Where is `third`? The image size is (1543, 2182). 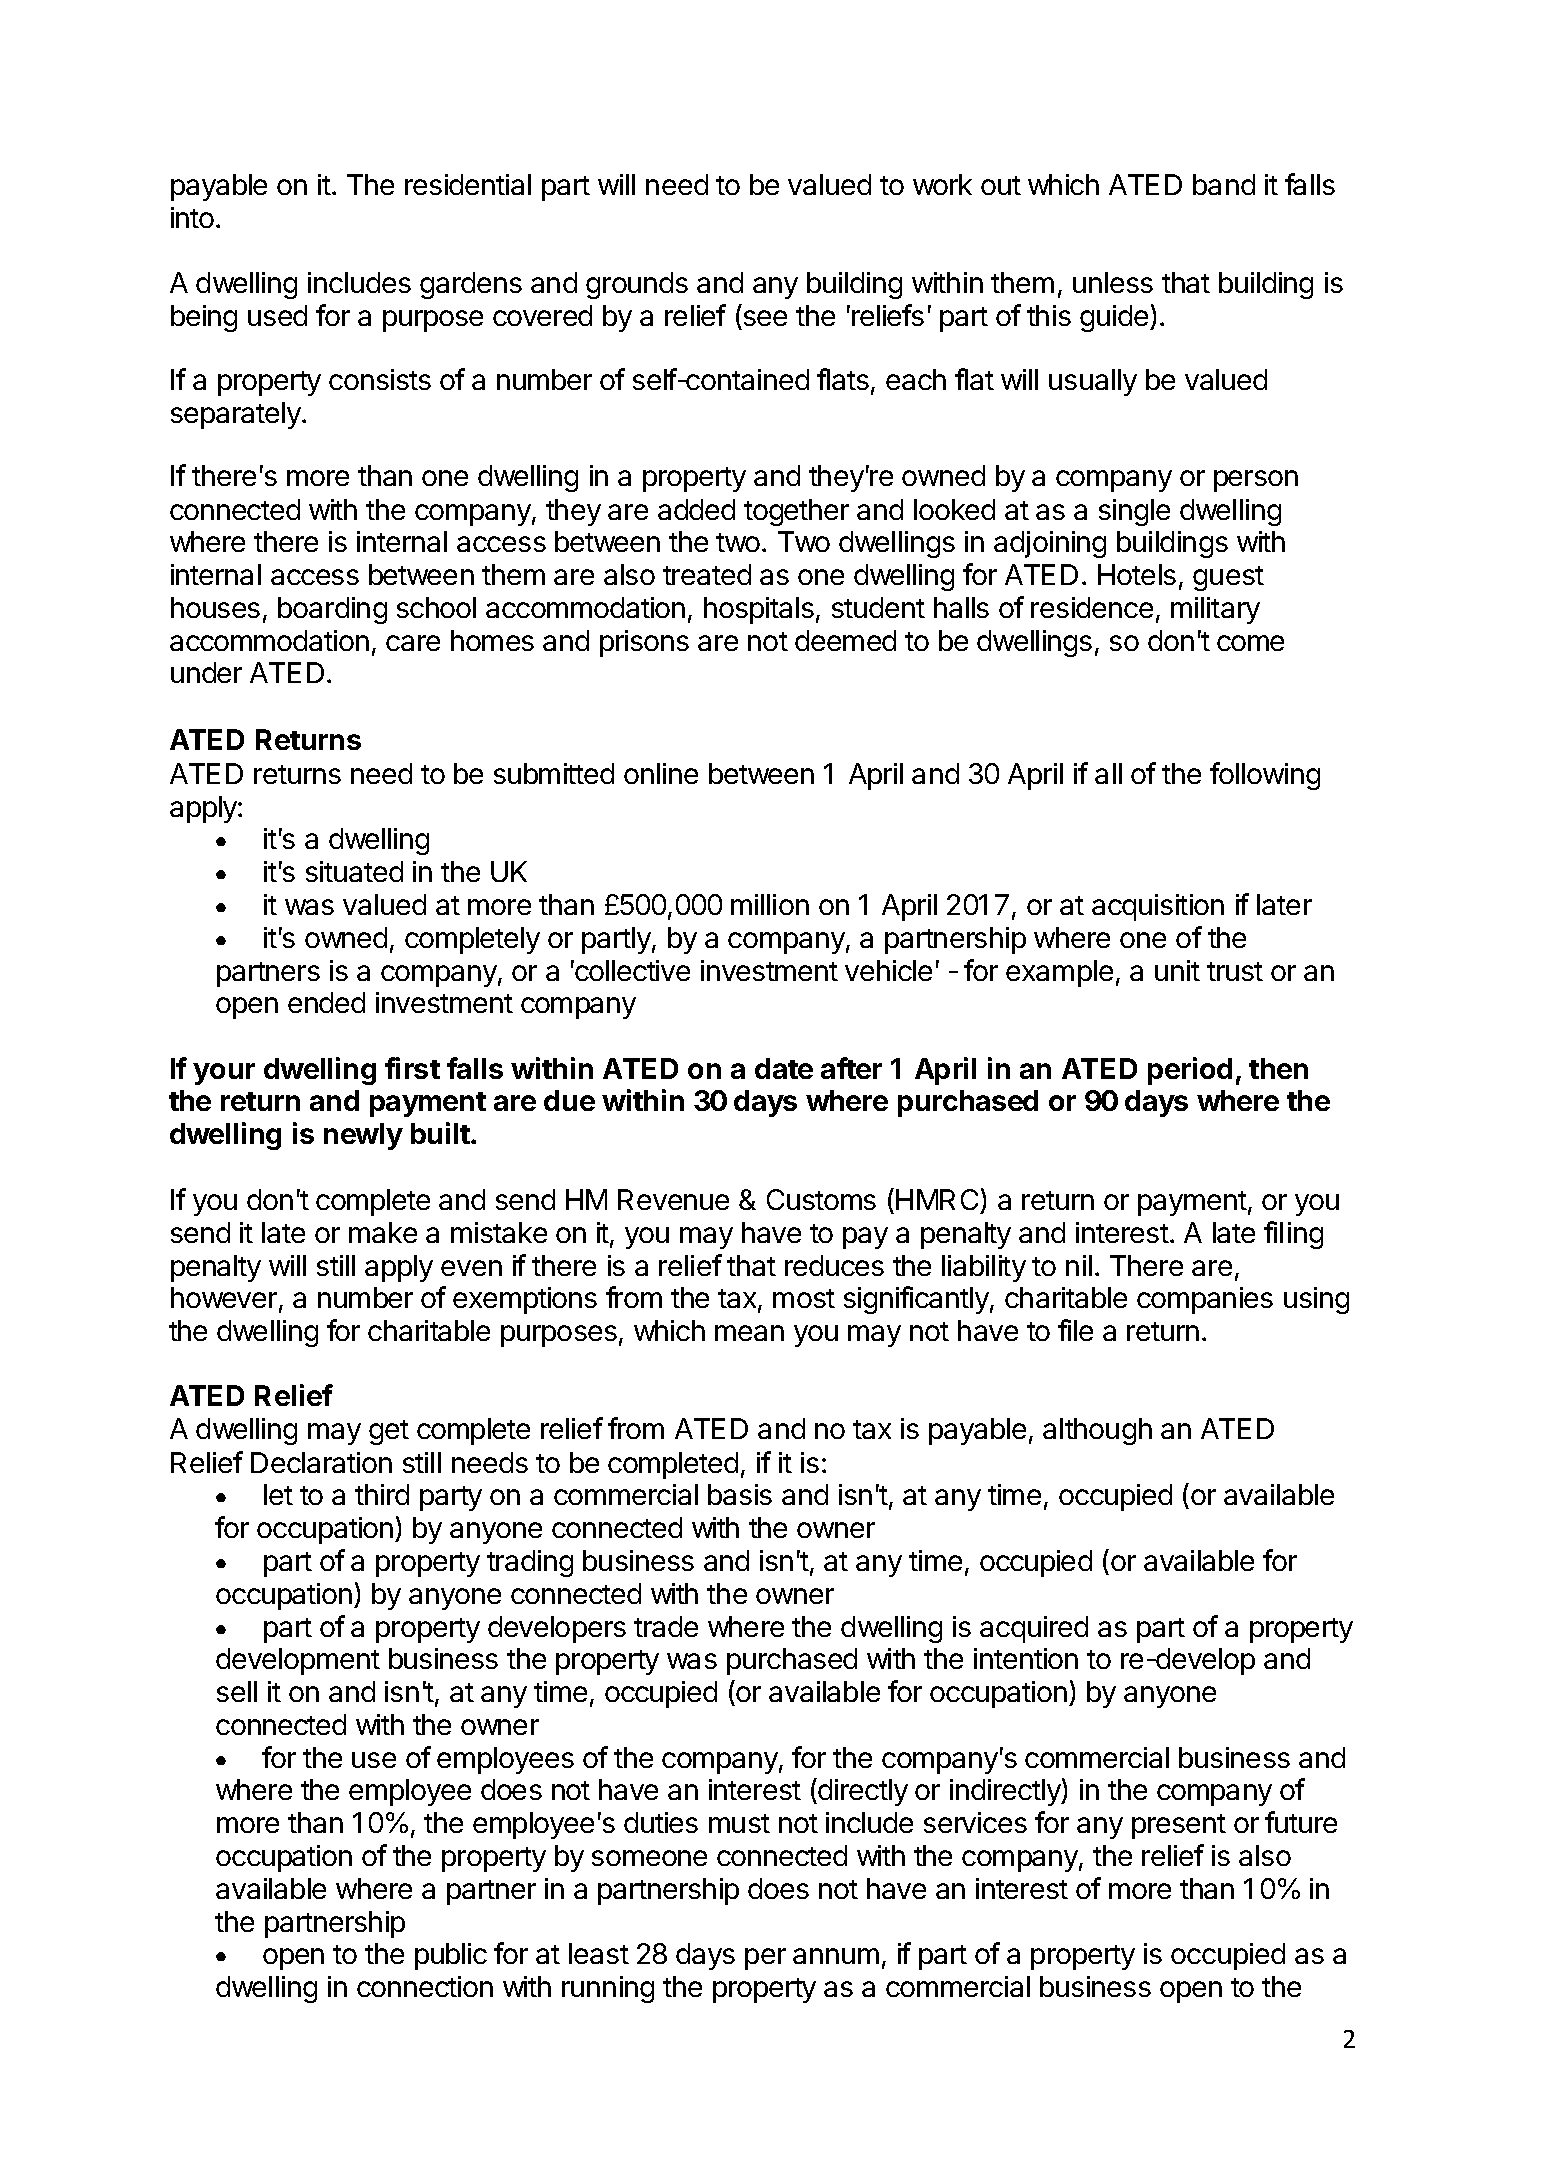
third is located at coordinates (382, 1494).
